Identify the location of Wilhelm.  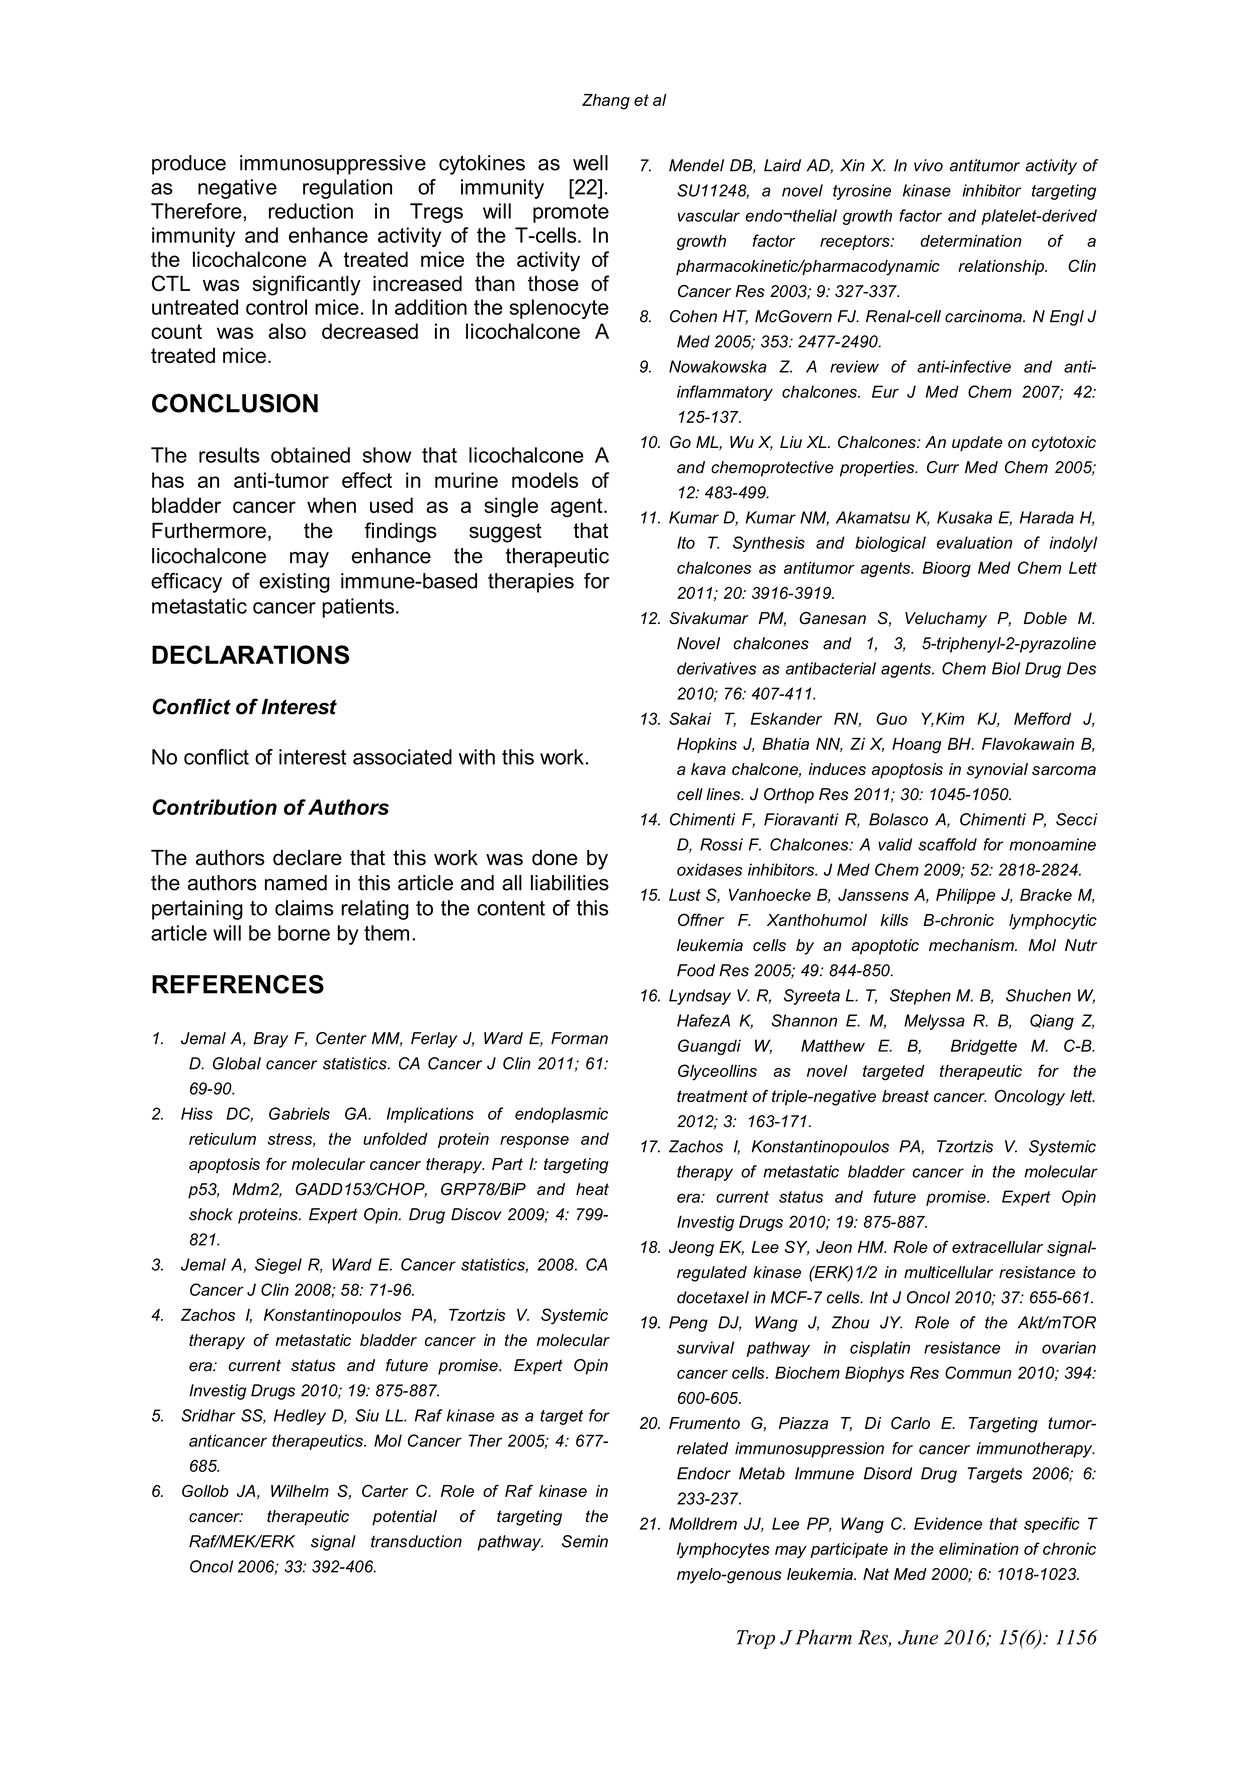
(300, 1491).
